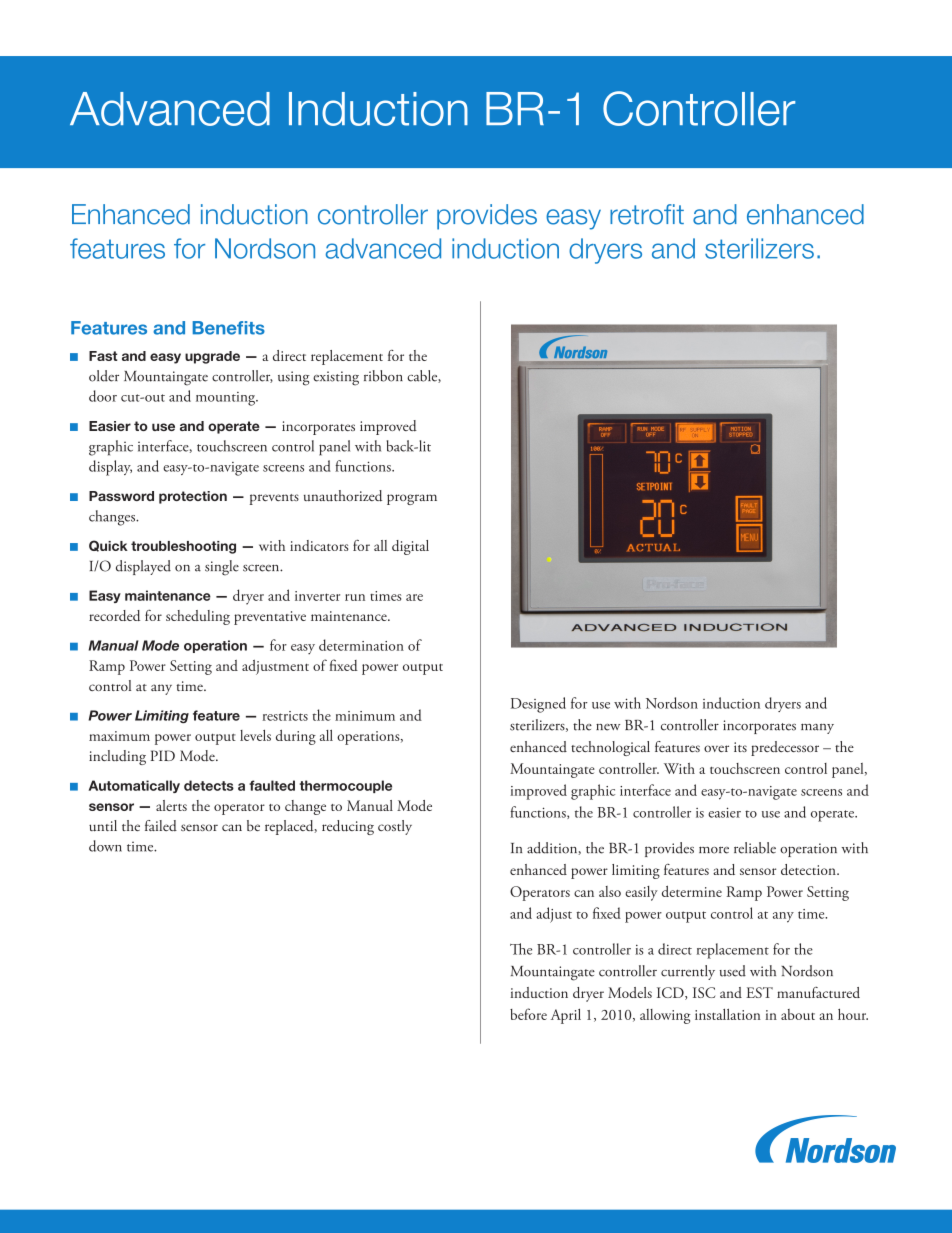 Image resolution: width=952 pixels, height=1233 pixels. Describe the element at coordinates (410, 547) in the page. I see `digital` at that location.
